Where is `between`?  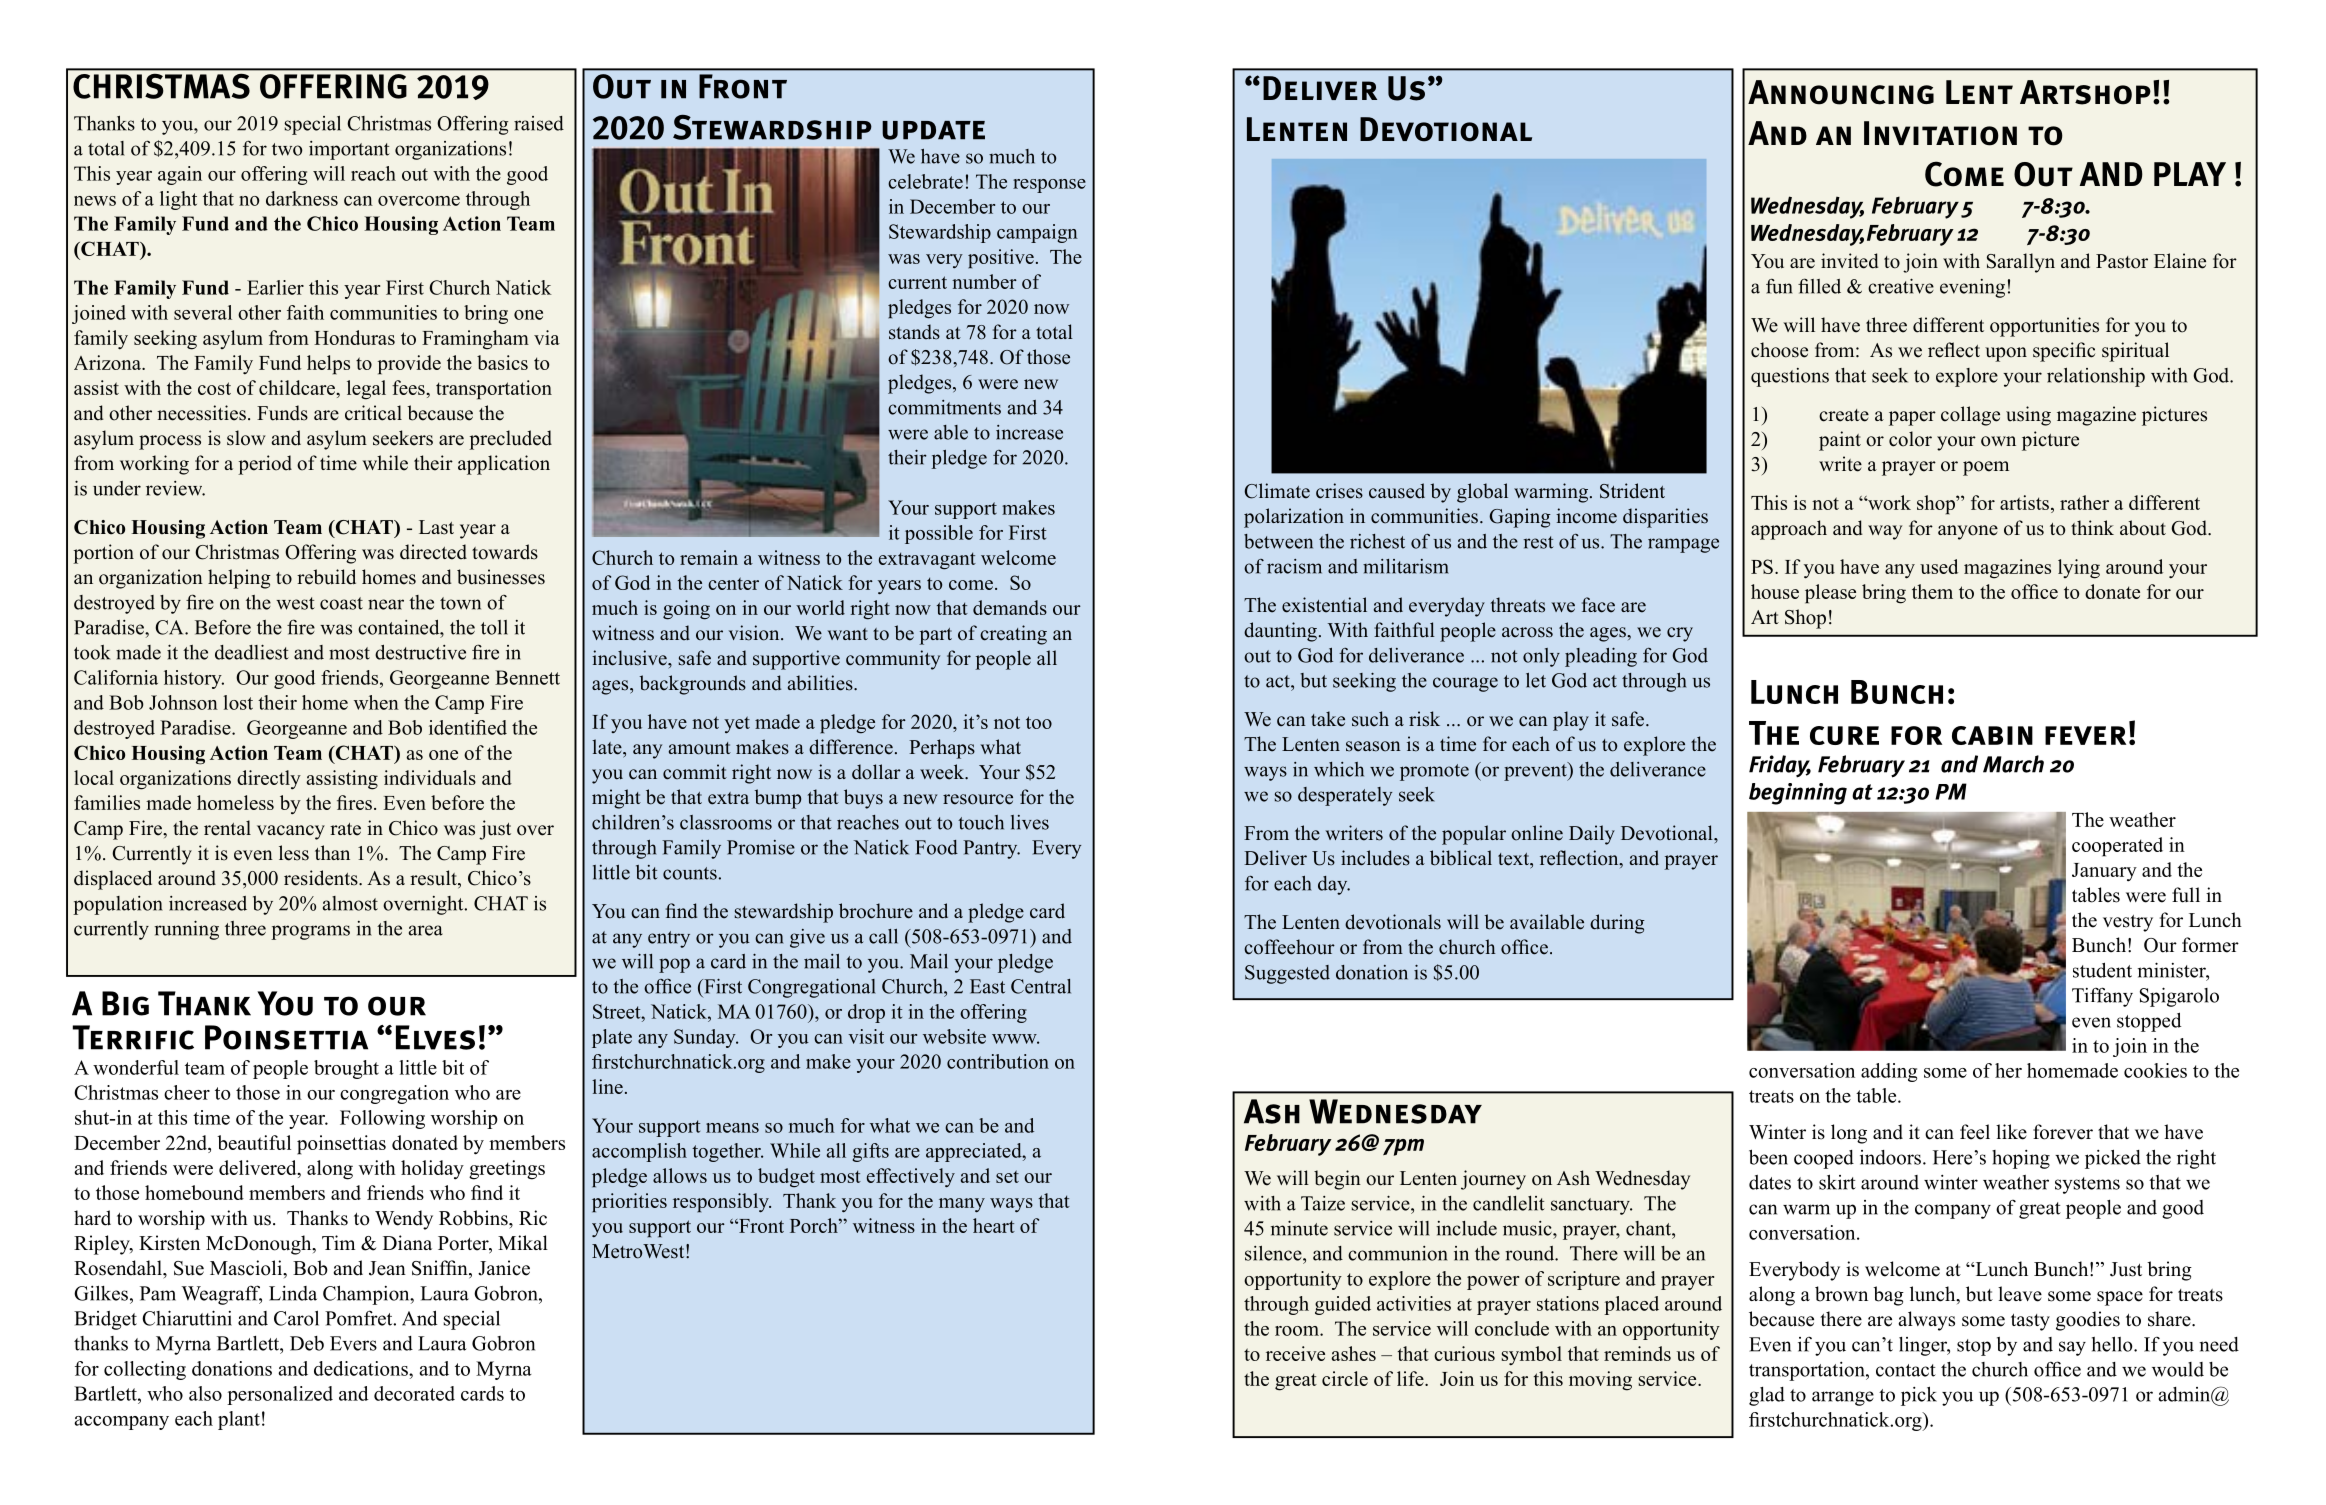 between is located at coordinates (1278, 541).
